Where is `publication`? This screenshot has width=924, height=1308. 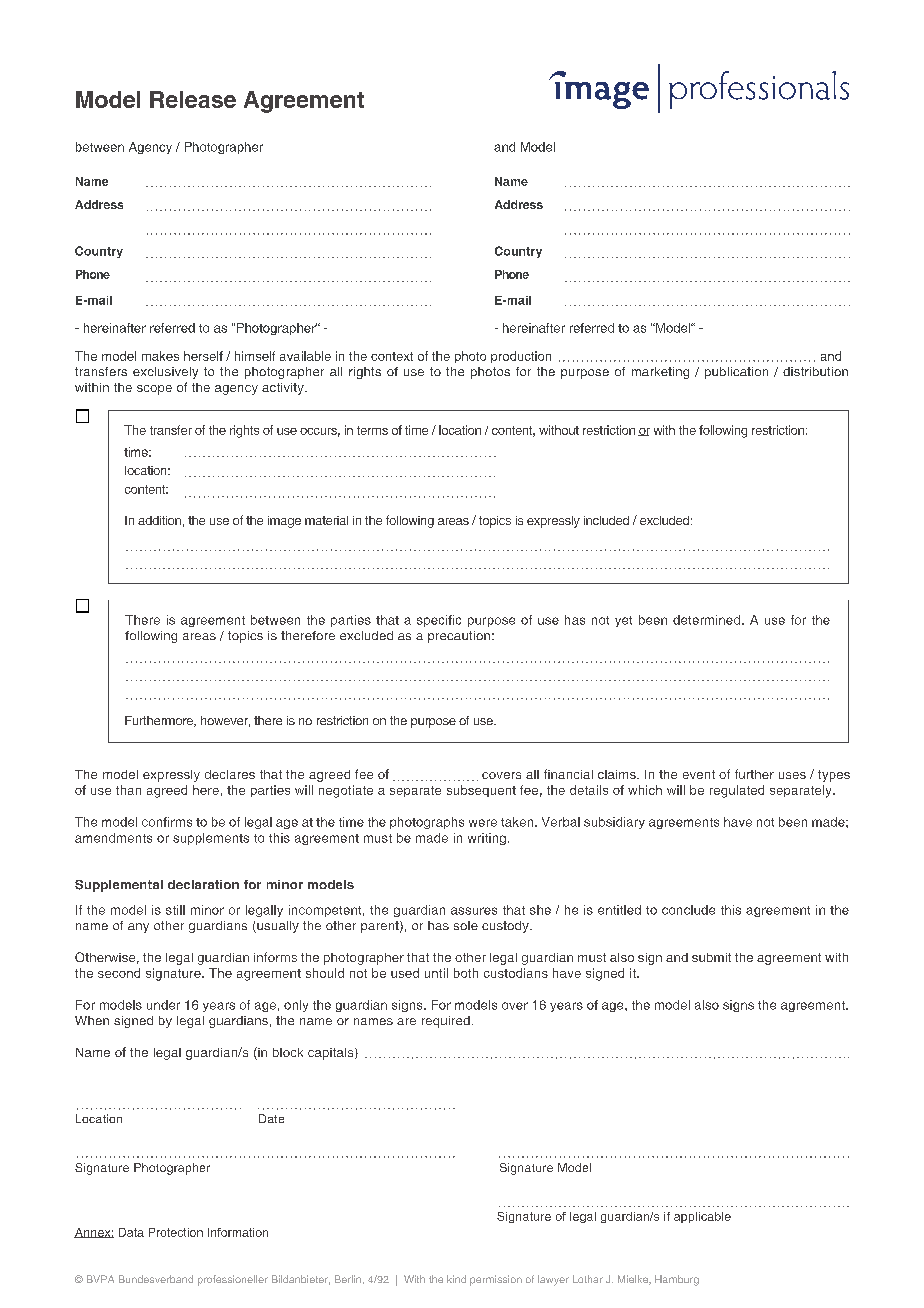 publication is located at coordinates (736, 373).
